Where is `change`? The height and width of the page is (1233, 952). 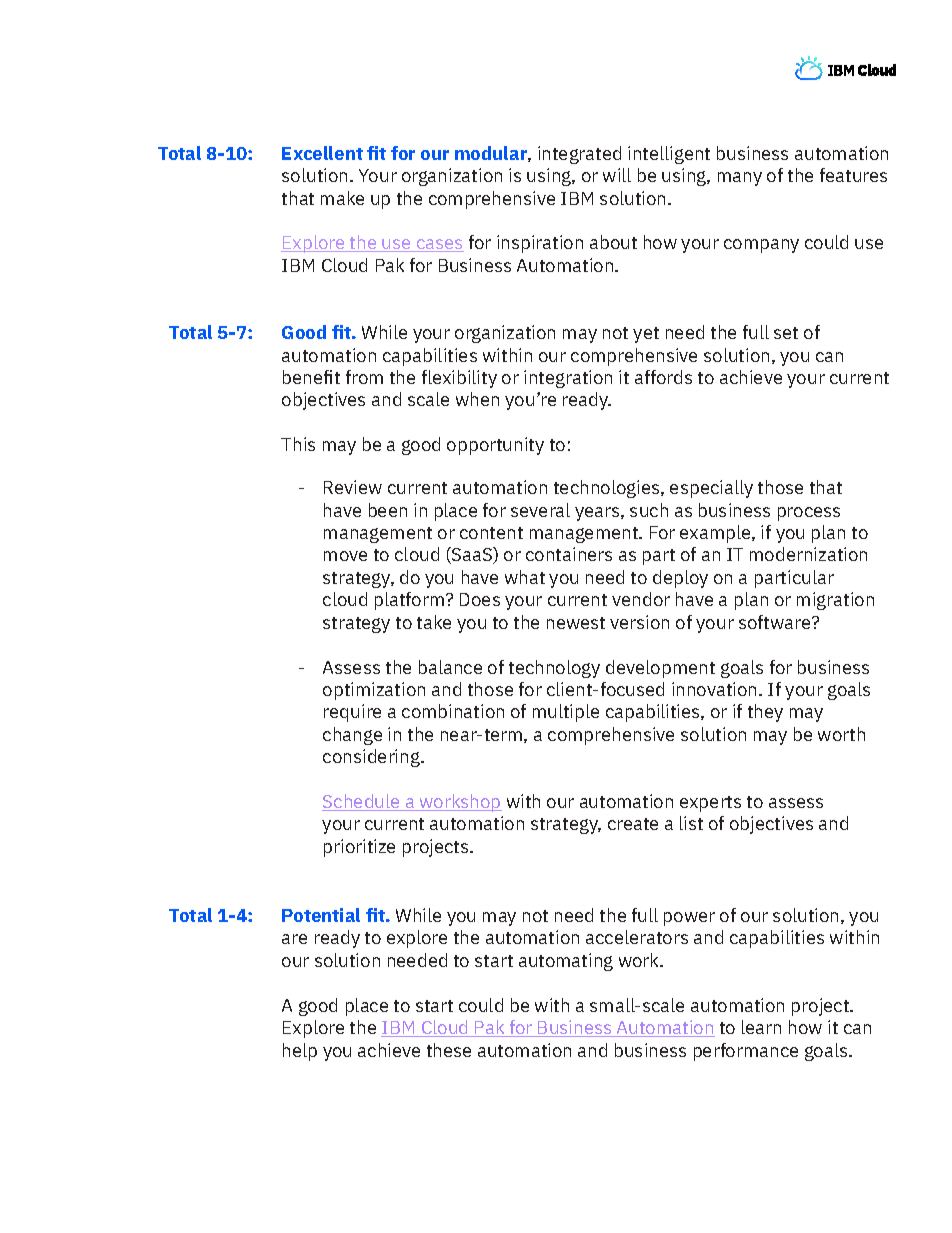
change is located at coordinates (352, 736).
